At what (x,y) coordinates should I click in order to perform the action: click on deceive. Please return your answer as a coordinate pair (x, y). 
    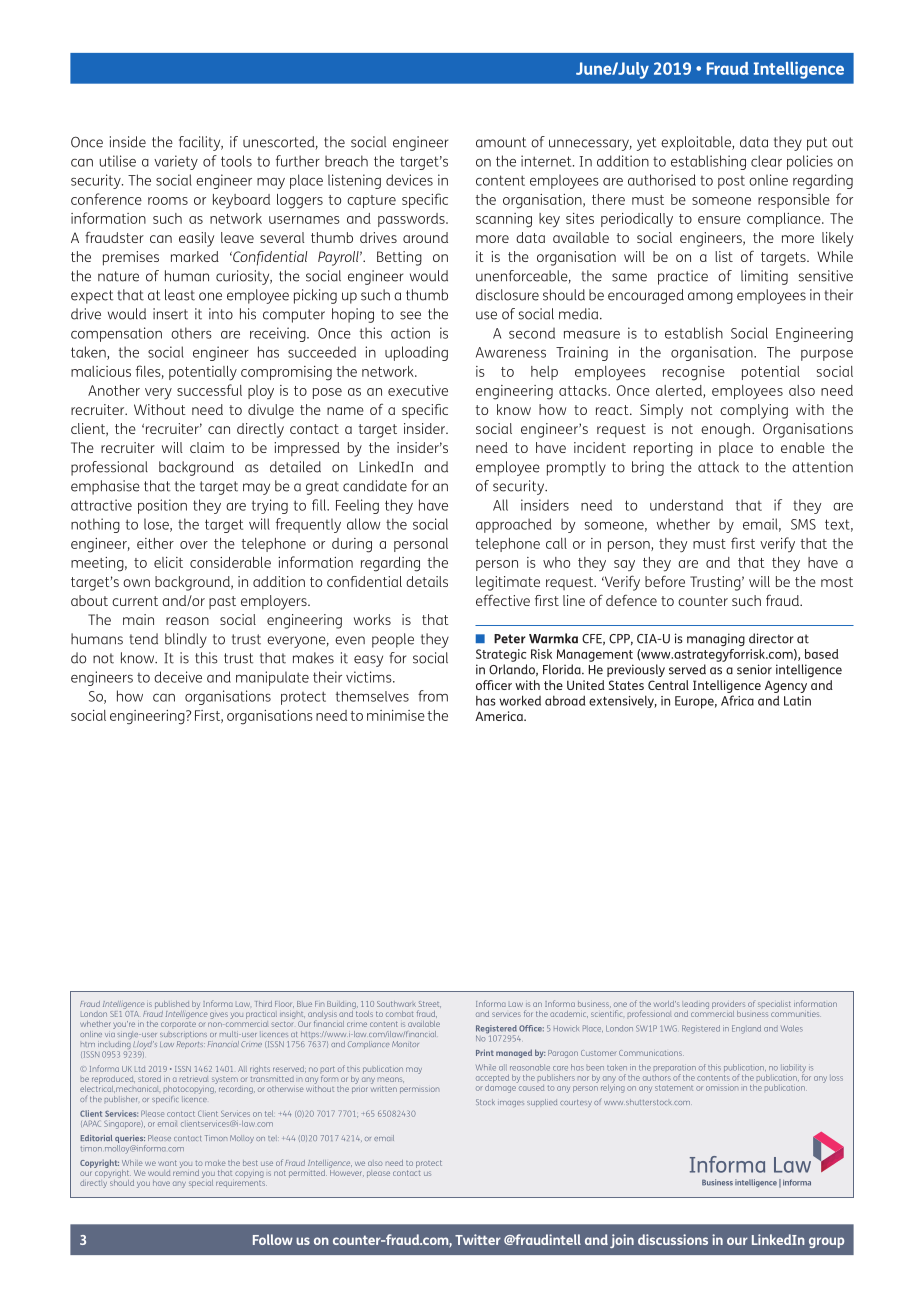
    Looking at the image, I should click on (178, 677).
